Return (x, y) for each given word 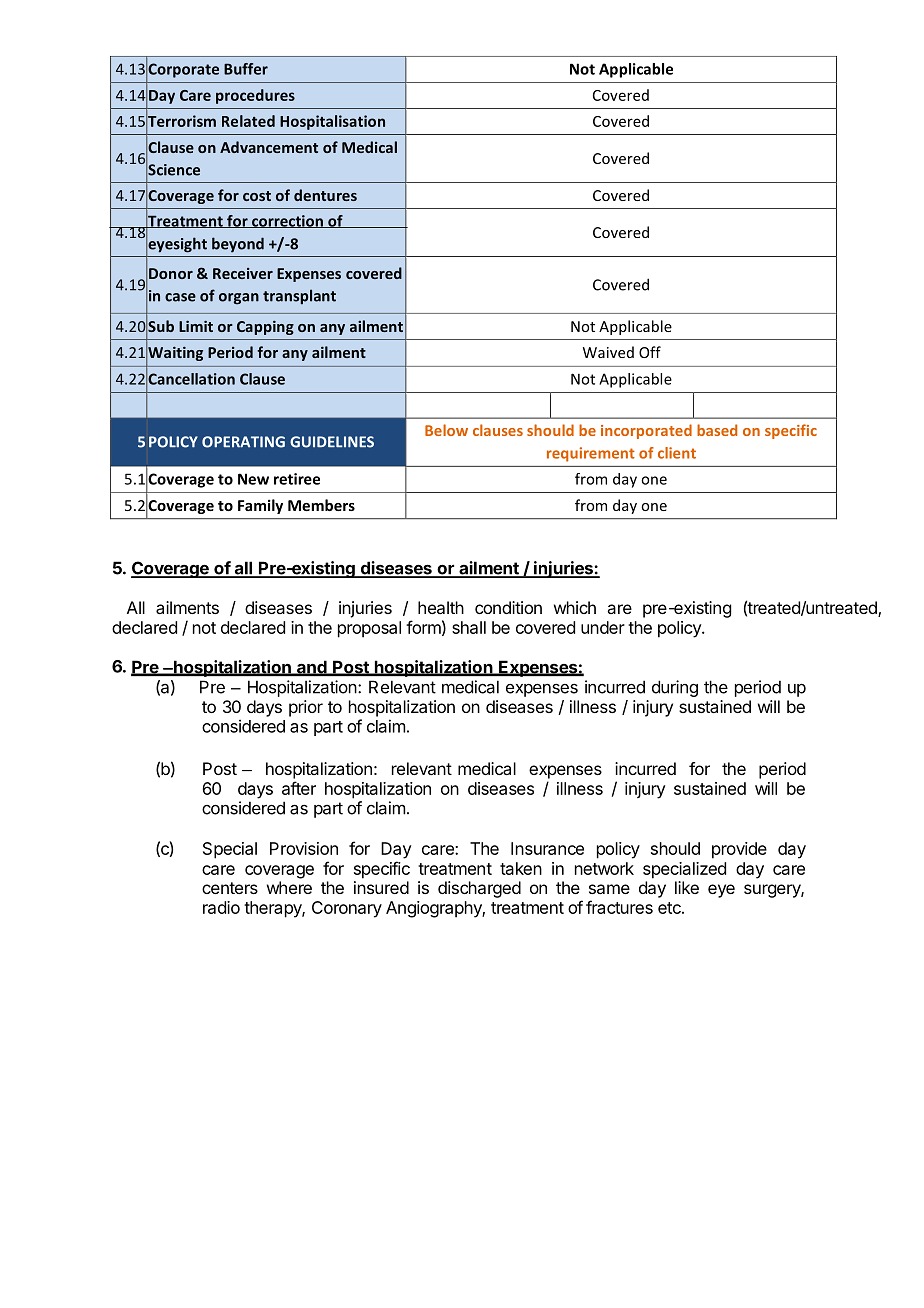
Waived (608, 352)
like (687, 887)
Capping (265, 327)
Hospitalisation (332, 122)
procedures (255, 96)
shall (469, 627)
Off (650, 352)
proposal (369, 629)
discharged (479, 889)
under (603, 627)
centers (230, 888)
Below (446, 430)
